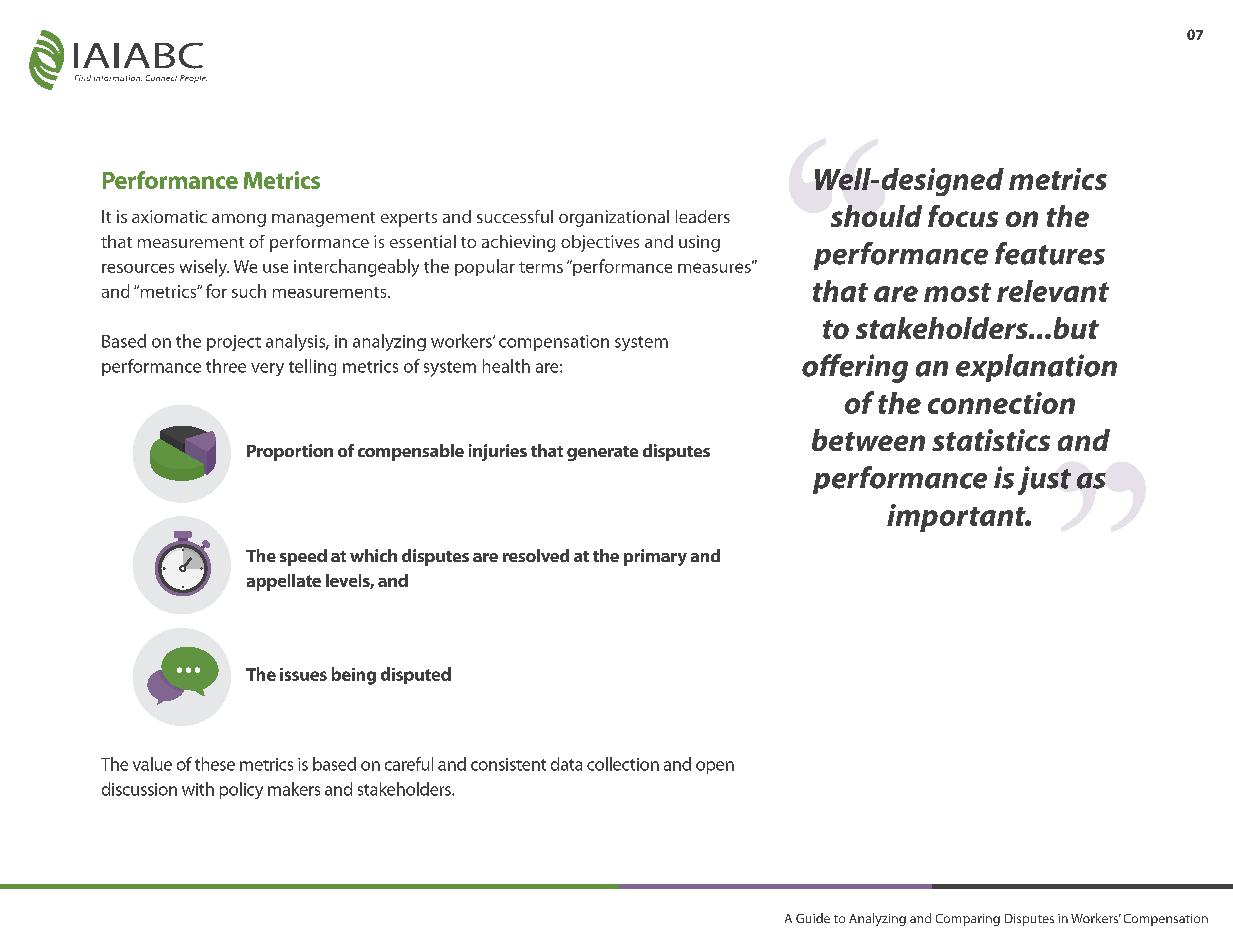 The width and height of the screenshot is (1233, 952). Describe the element at coordinates (241, 790) in the screenshot. I see `policy` at that location.
